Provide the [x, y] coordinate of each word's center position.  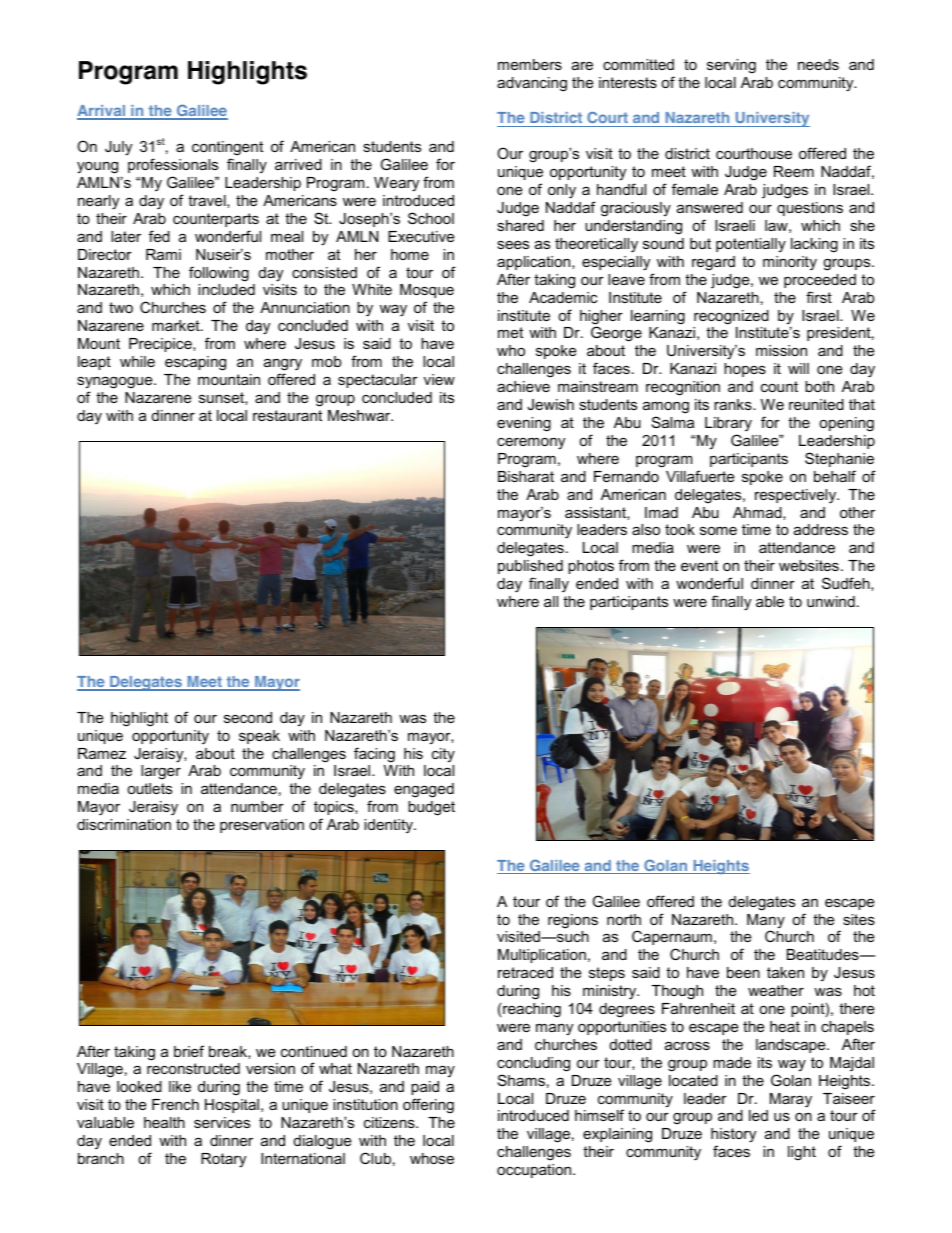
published [530, 567]
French [175, 1104]
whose [432, 1158]
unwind [831, 601]
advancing [532, 84]
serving [731, 66]
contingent [227, 150]
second [248, 717]
